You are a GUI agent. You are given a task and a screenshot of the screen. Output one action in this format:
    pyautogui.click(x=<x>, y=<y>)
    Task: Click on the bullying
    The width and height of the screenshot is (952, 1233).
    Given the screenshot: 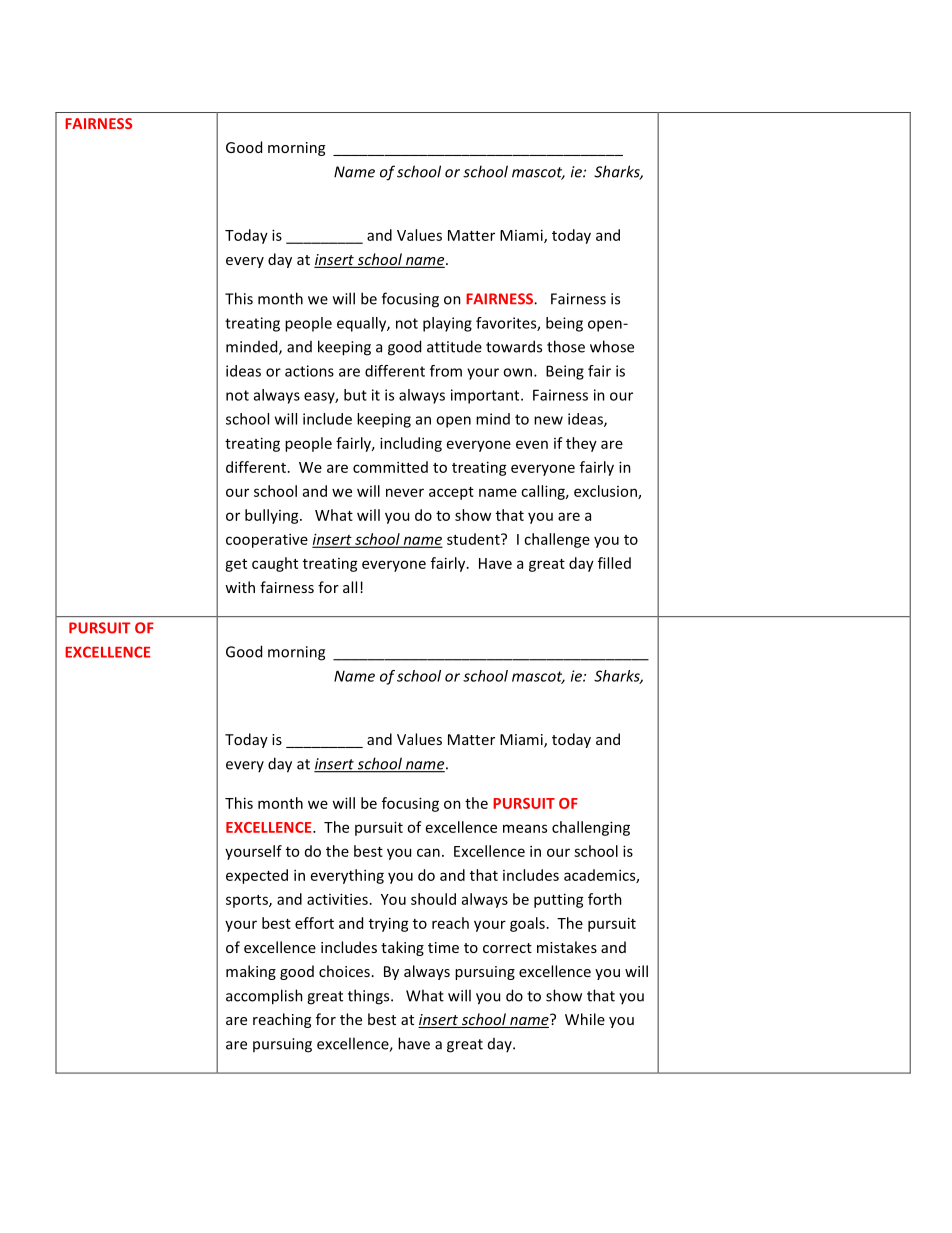 What is the action you would take?
    pyautogui.click(x=273, y=516)
